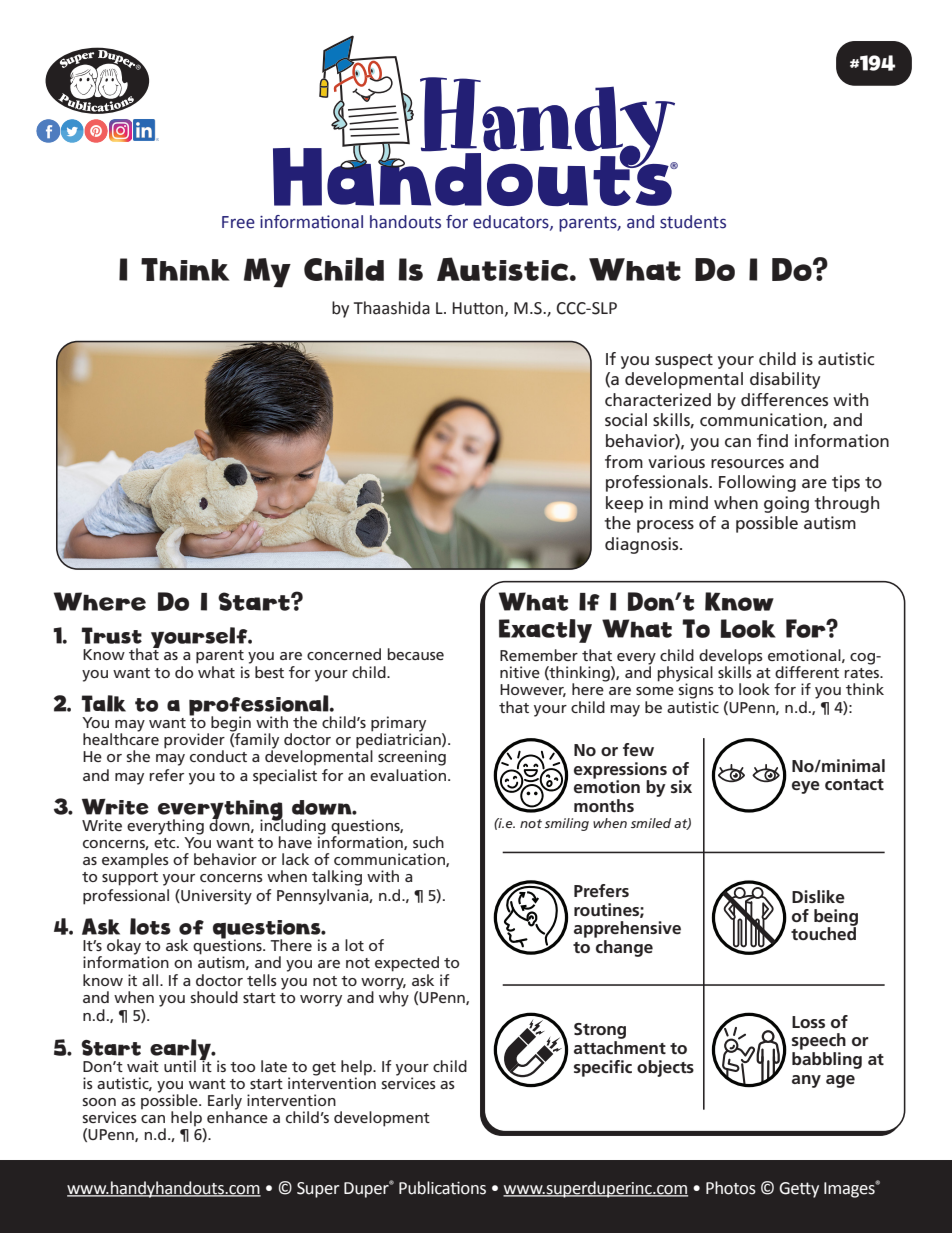  I want to click on etc, so click(166, 843).
